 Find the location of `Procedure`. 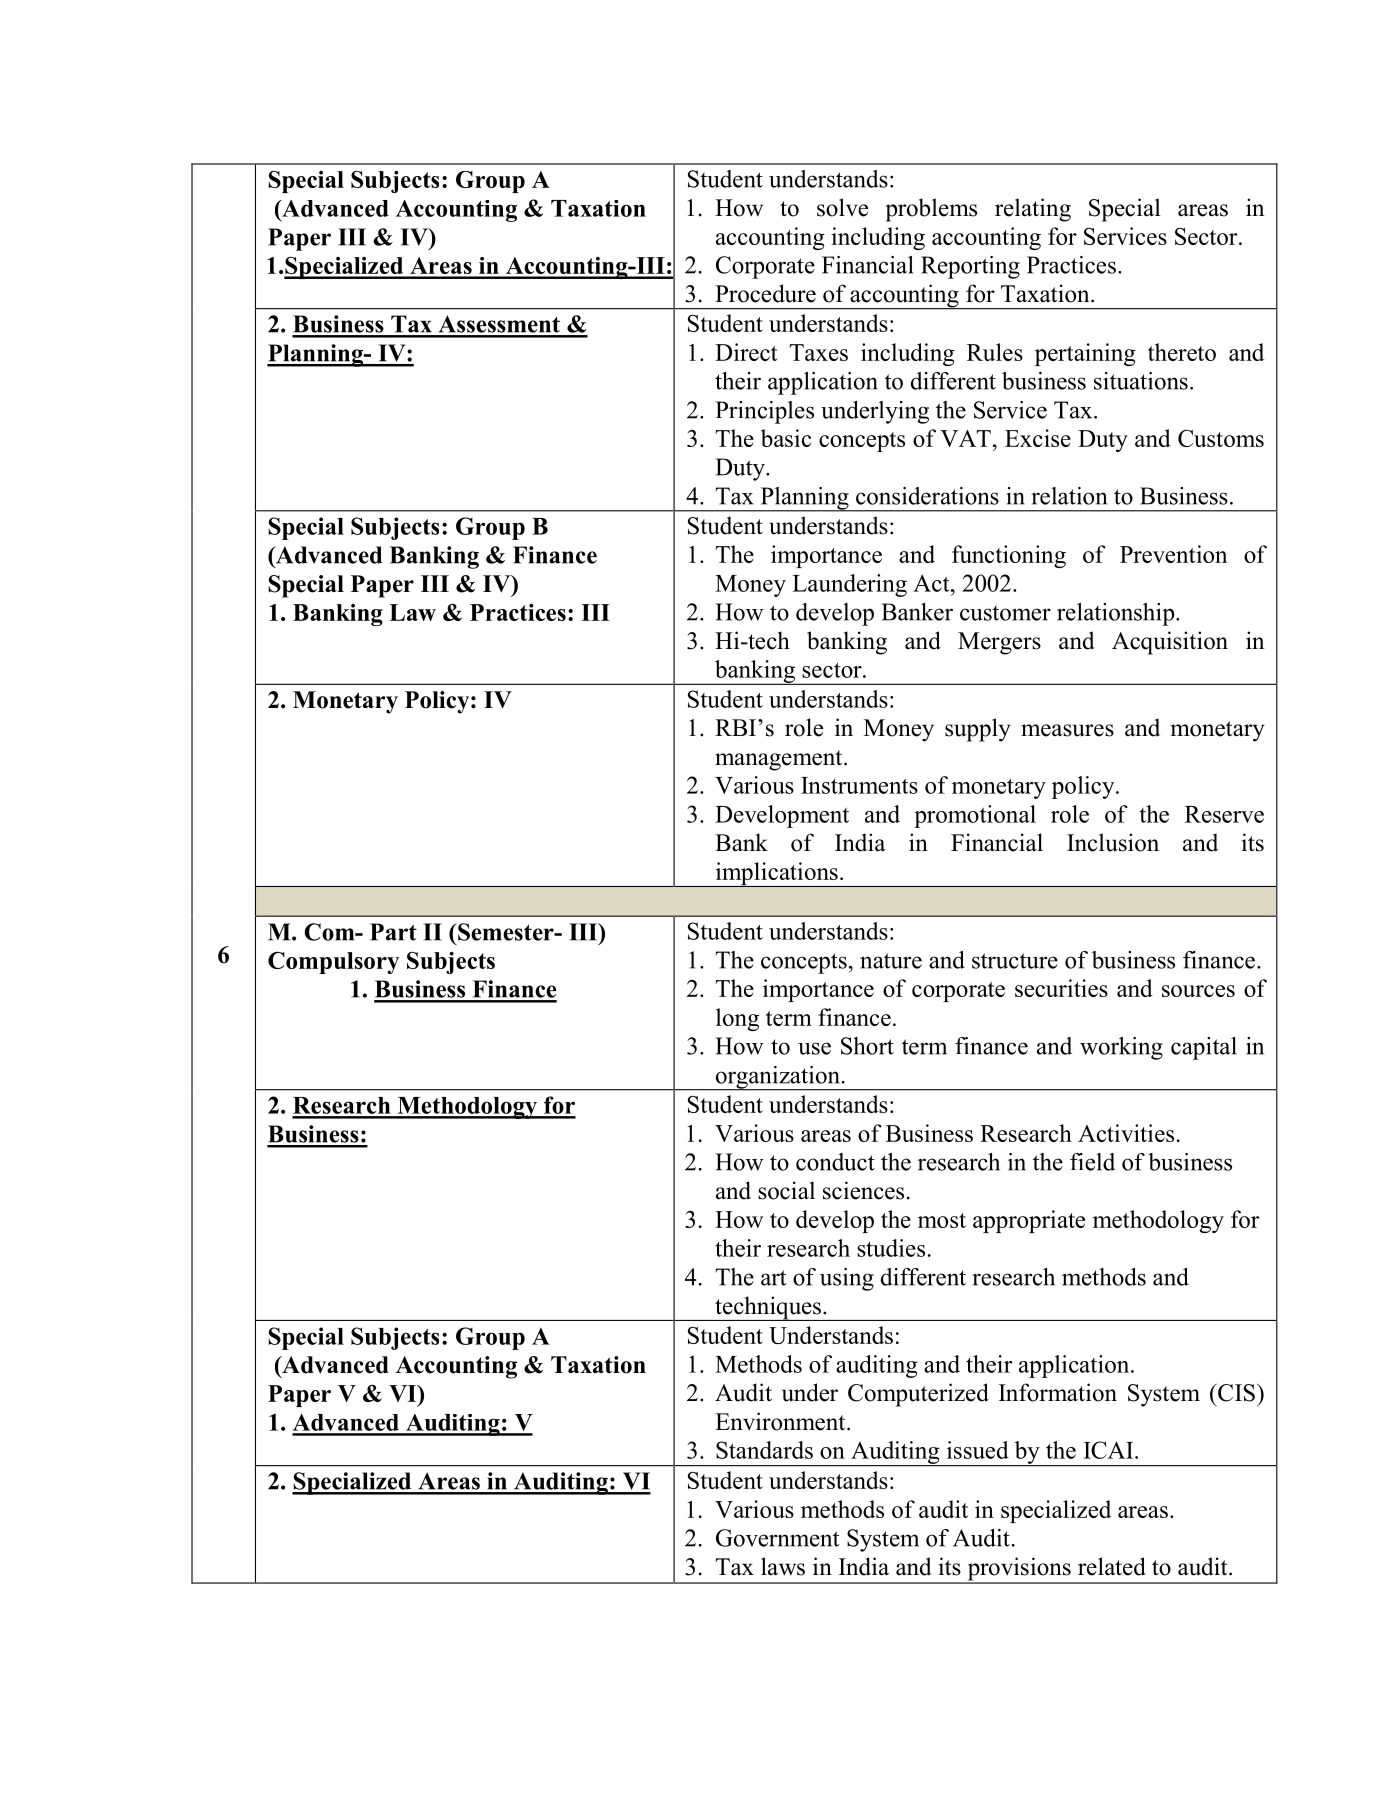

Procedure is located at coordinates (765, 293).
